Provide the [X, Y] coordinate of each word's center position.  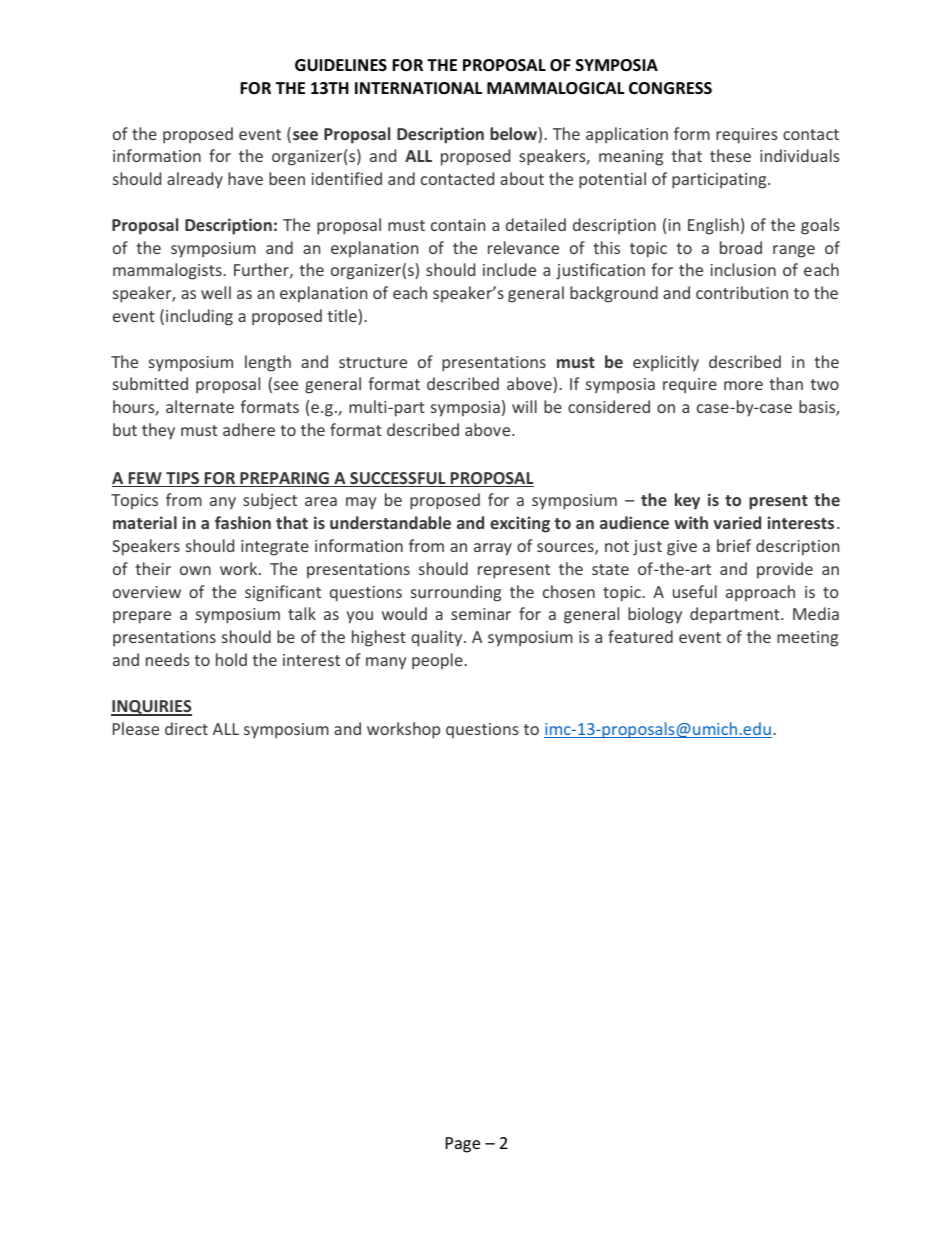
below [514, 133]
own [195, 570]
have [245, 178]
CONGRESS [670, 88]
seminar [481, 614]
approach [760, 593]
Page [463, 1145]
